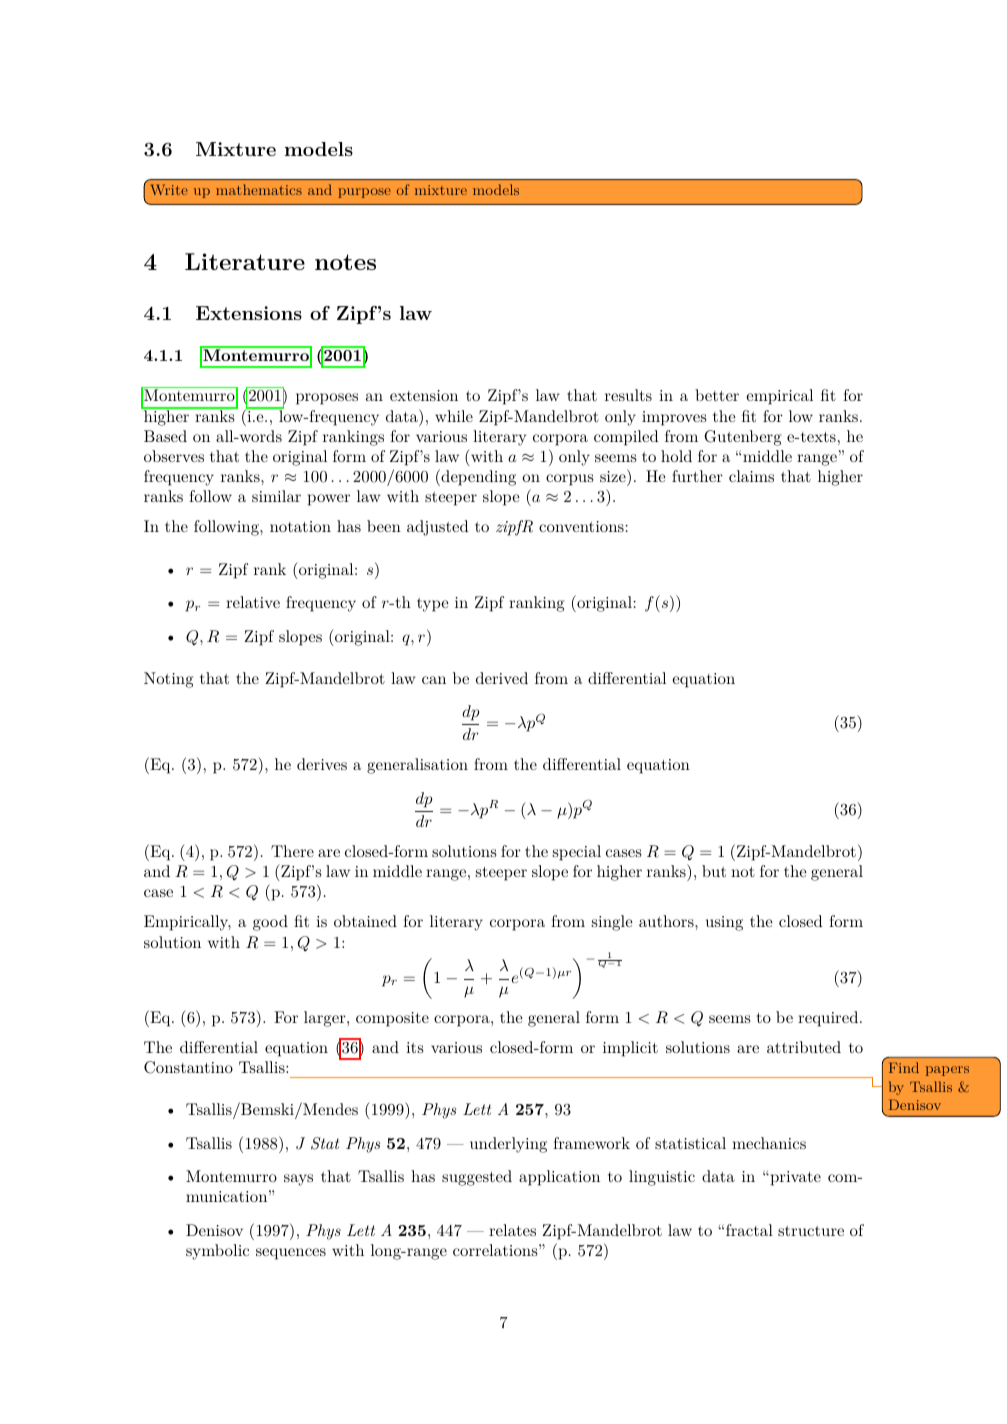  What do you see at coordinates (717, 395) in the page?
I see `better` at bounding box center [717, 395].
